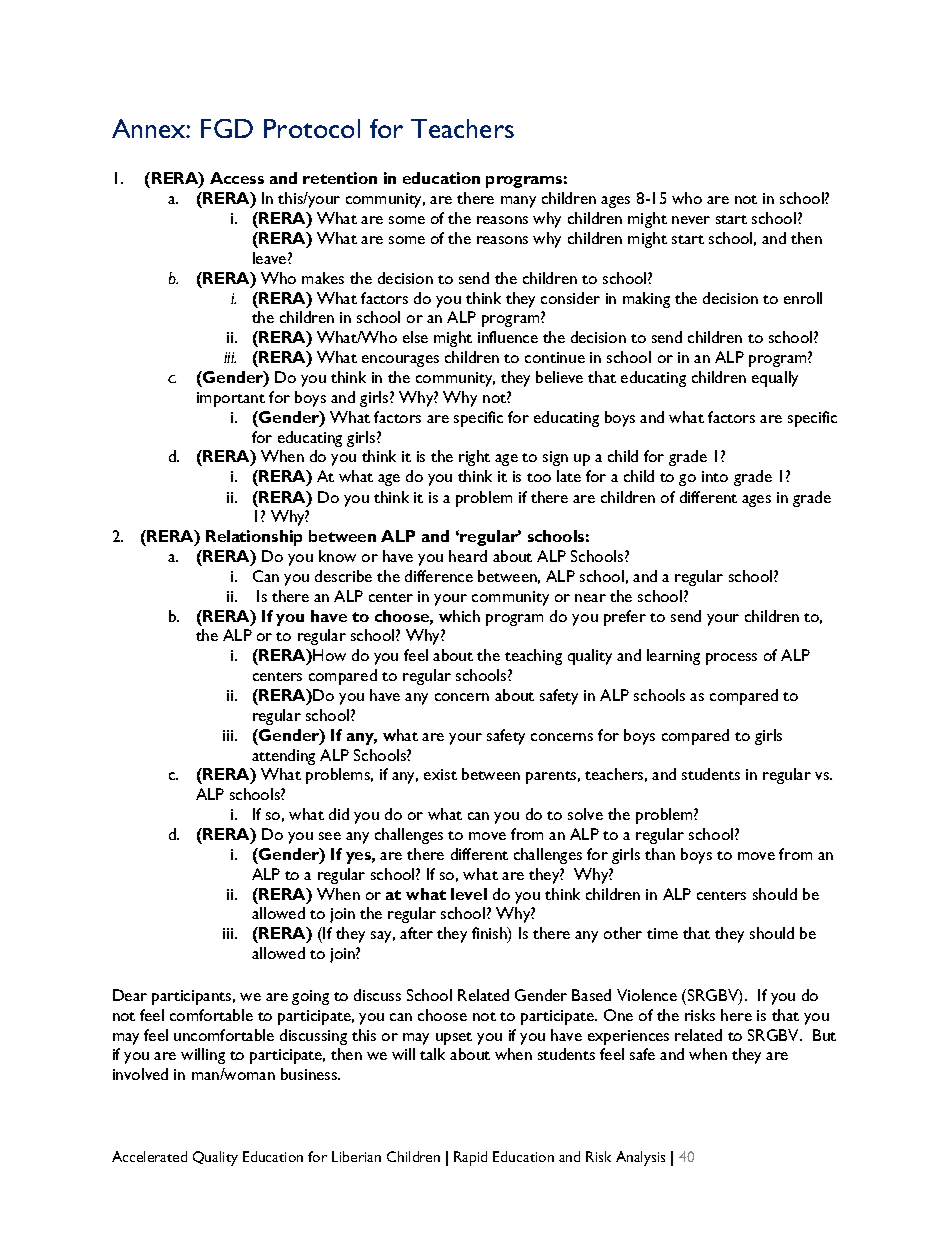 The height and width of the image is (1233, 952). I want to click on level, so click(469, 894).
